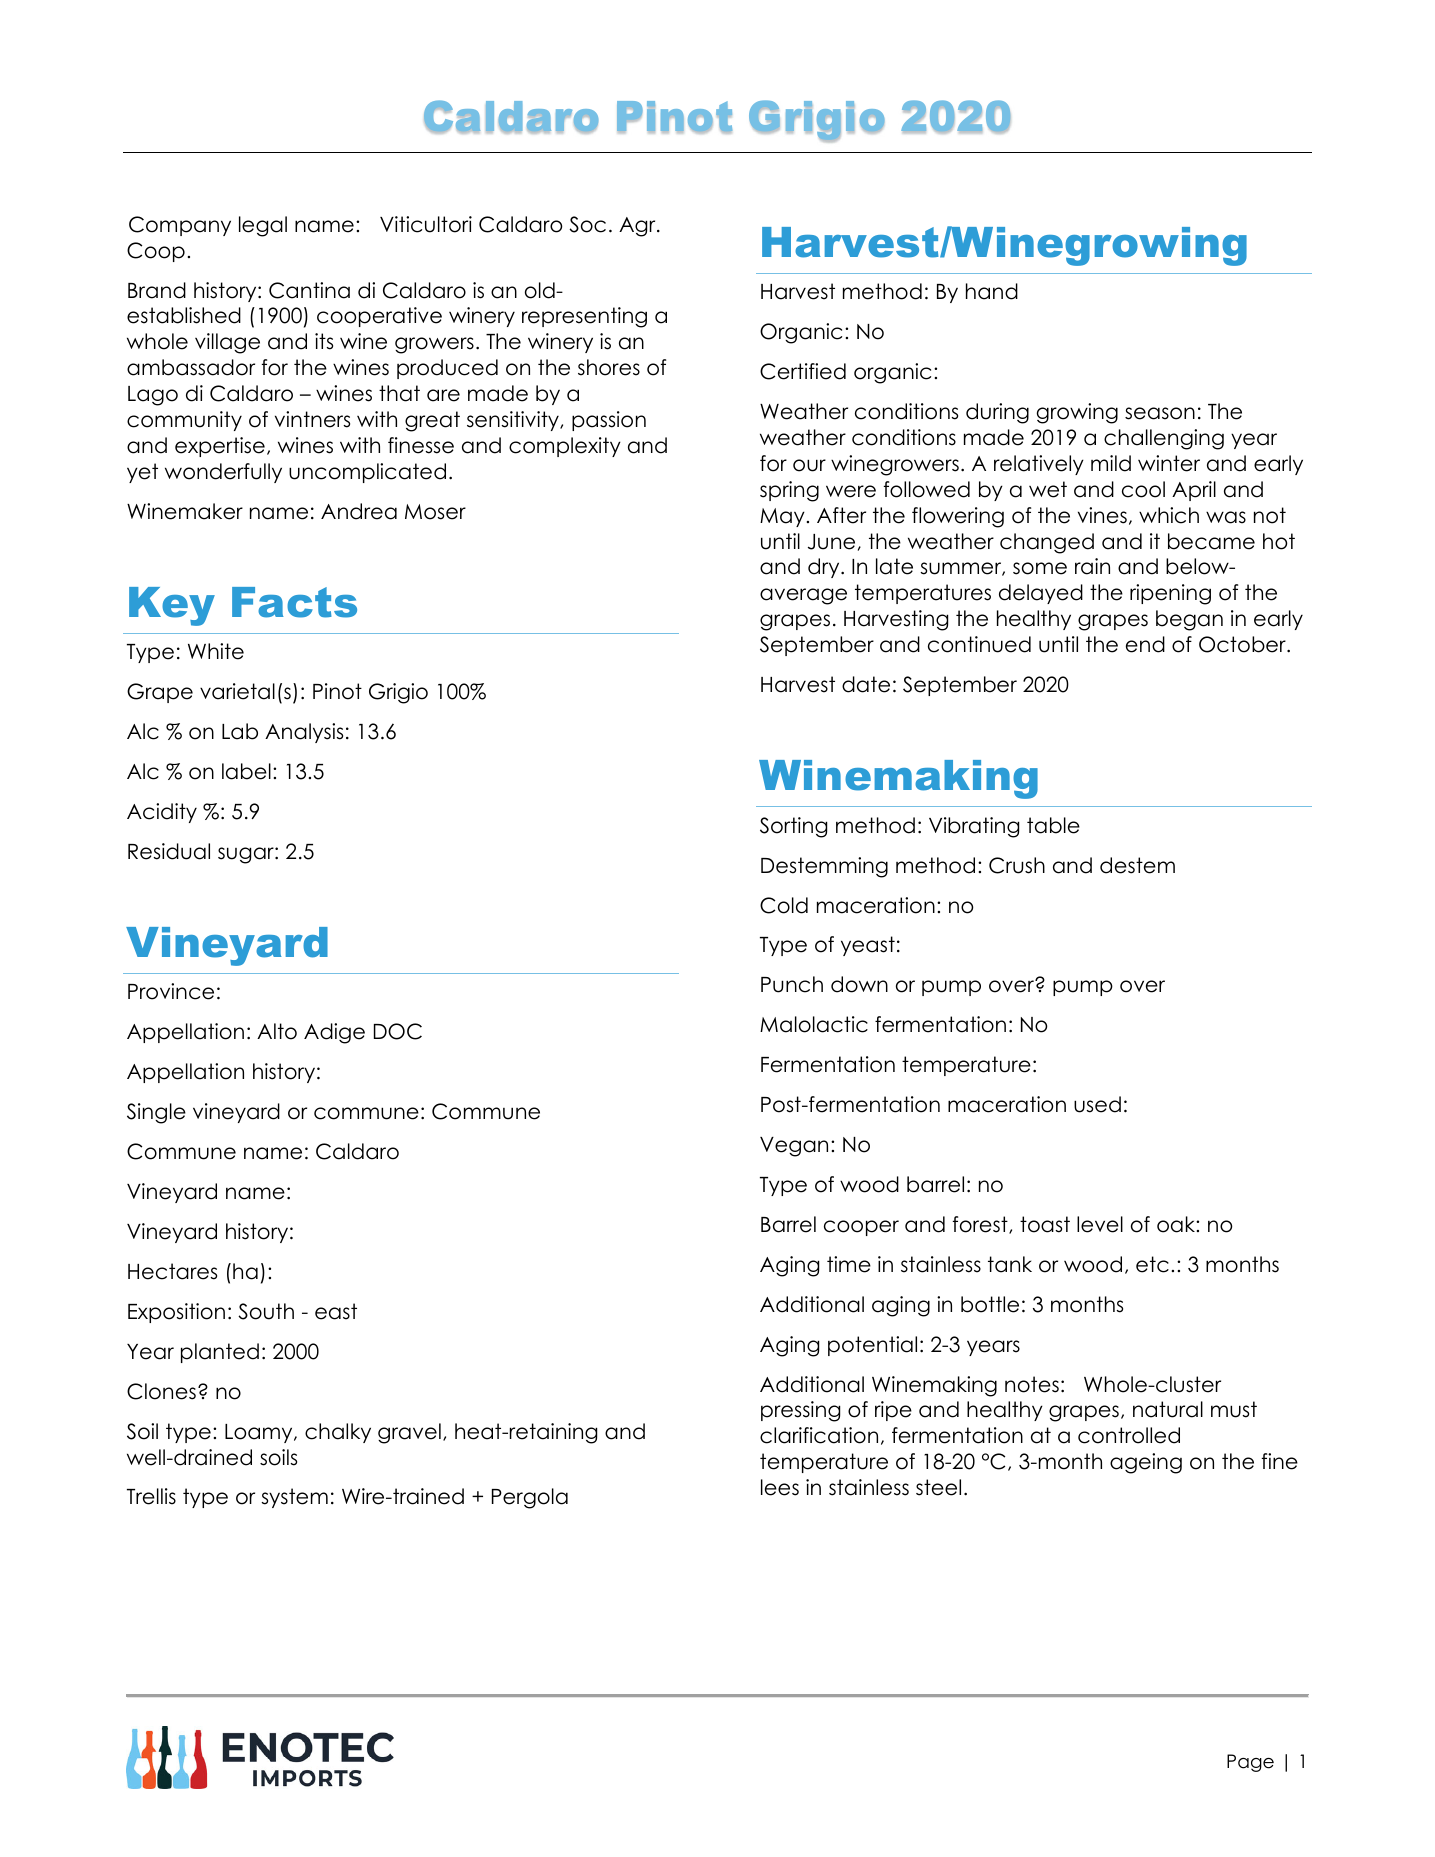 The width and height of the image is (1435, 1857). Describe the element at coordinates (992, 291) in the image. I see `hand` at that location.
